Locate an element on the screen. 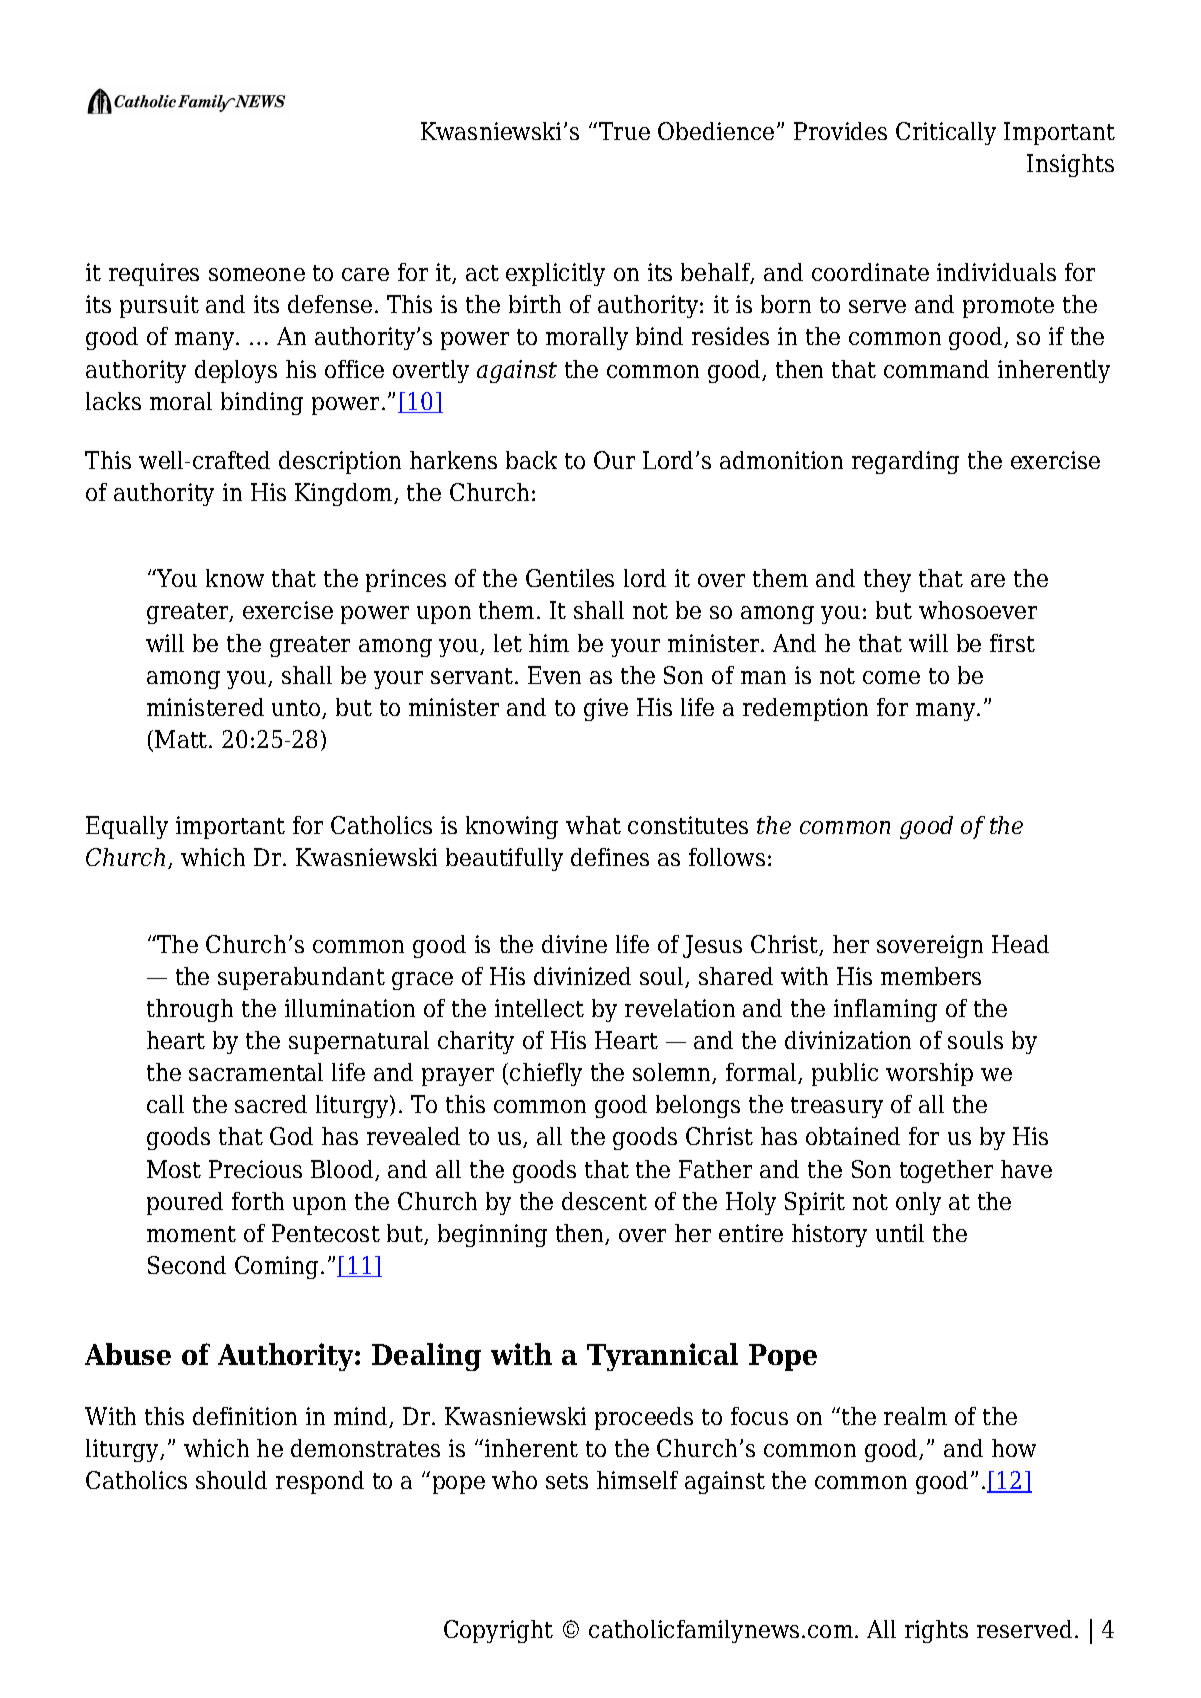 The image size is (1201, 1698). Equally is located at coordinates (127, 827).
